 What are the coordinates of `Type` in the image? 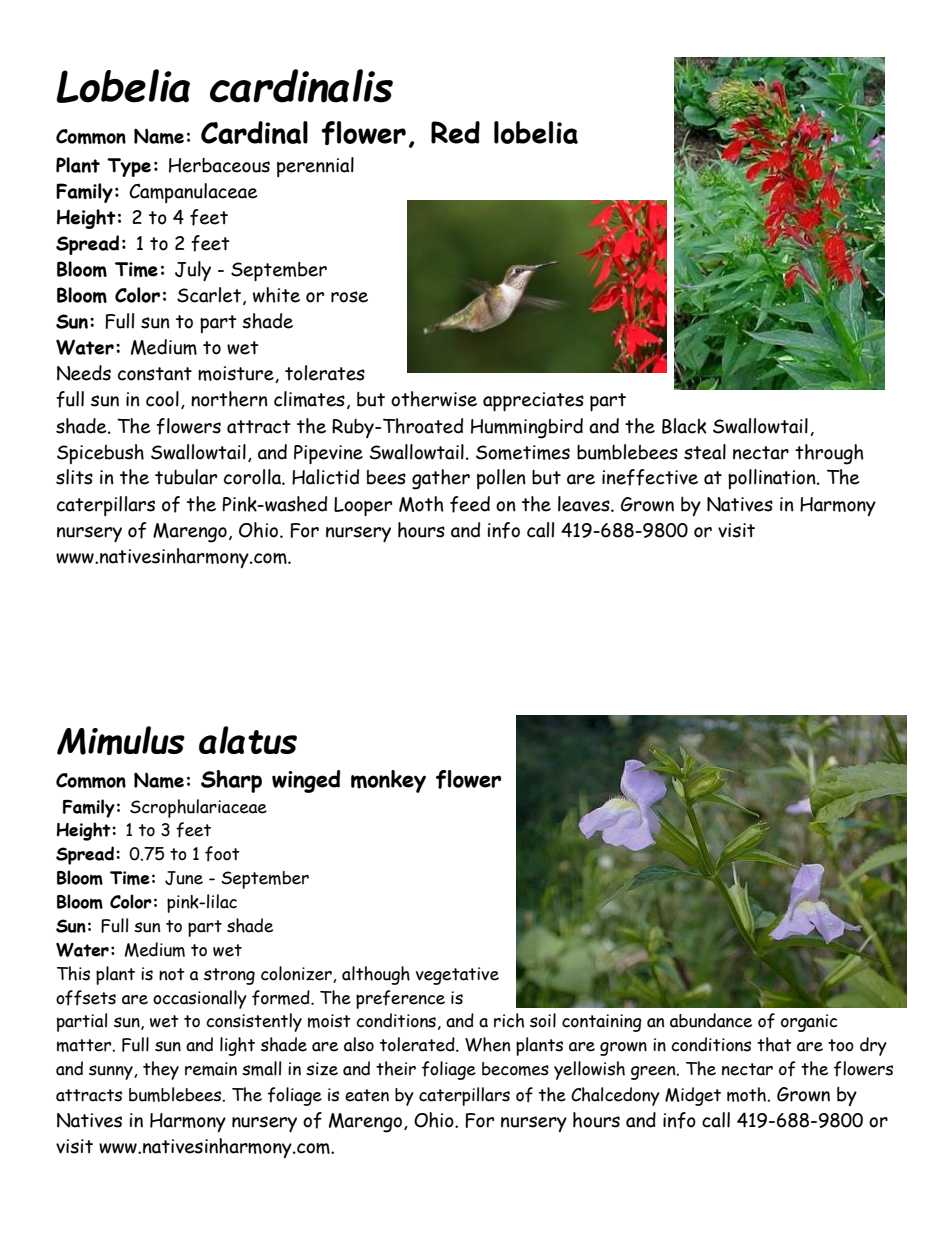 It's located at (129, 167).
